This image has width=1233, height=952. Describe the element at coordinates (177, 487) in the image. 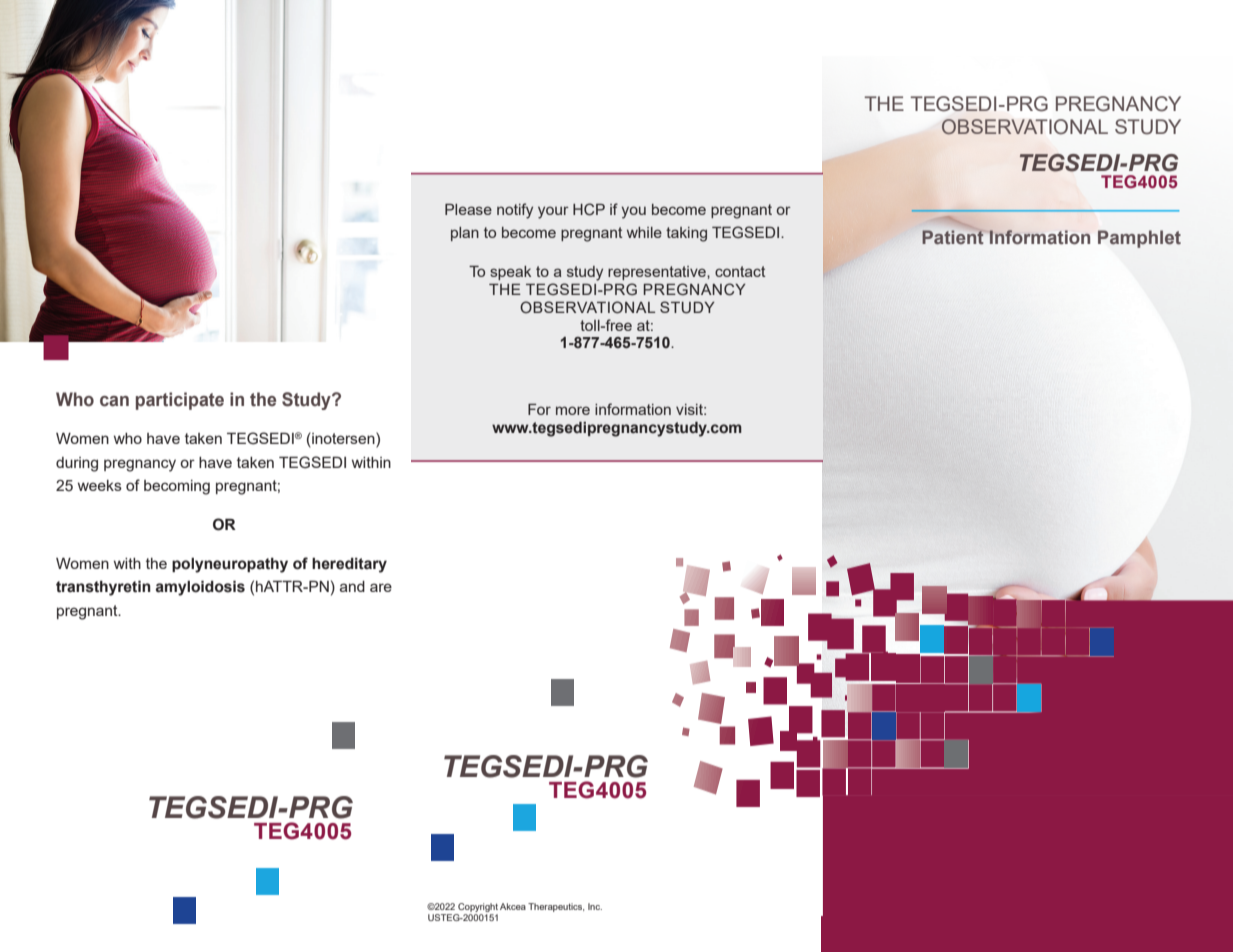

I see `becoming` at that location.
